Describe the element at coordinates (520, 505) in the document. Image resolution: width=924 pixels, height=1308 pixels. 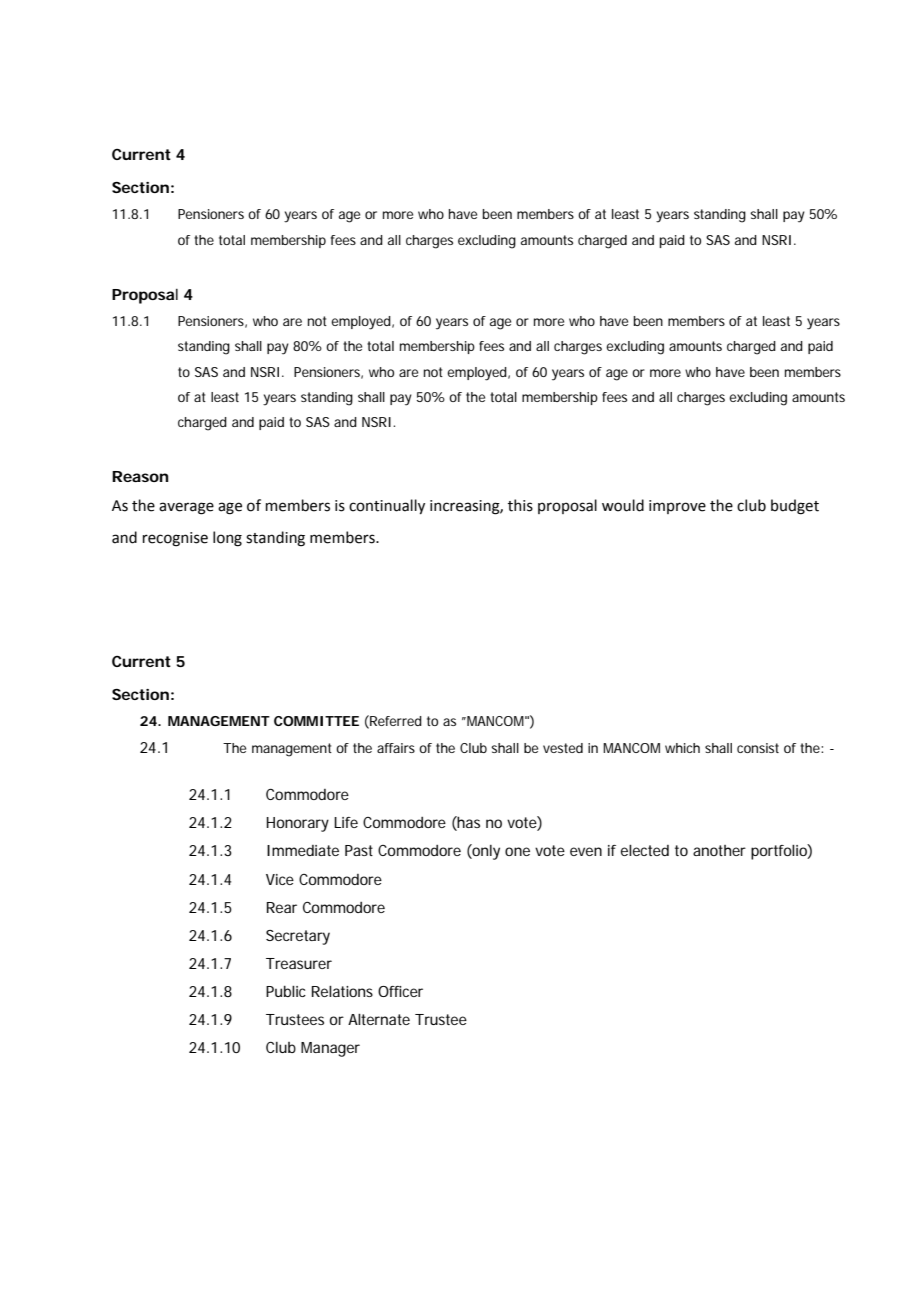
I see `this` at that location.
